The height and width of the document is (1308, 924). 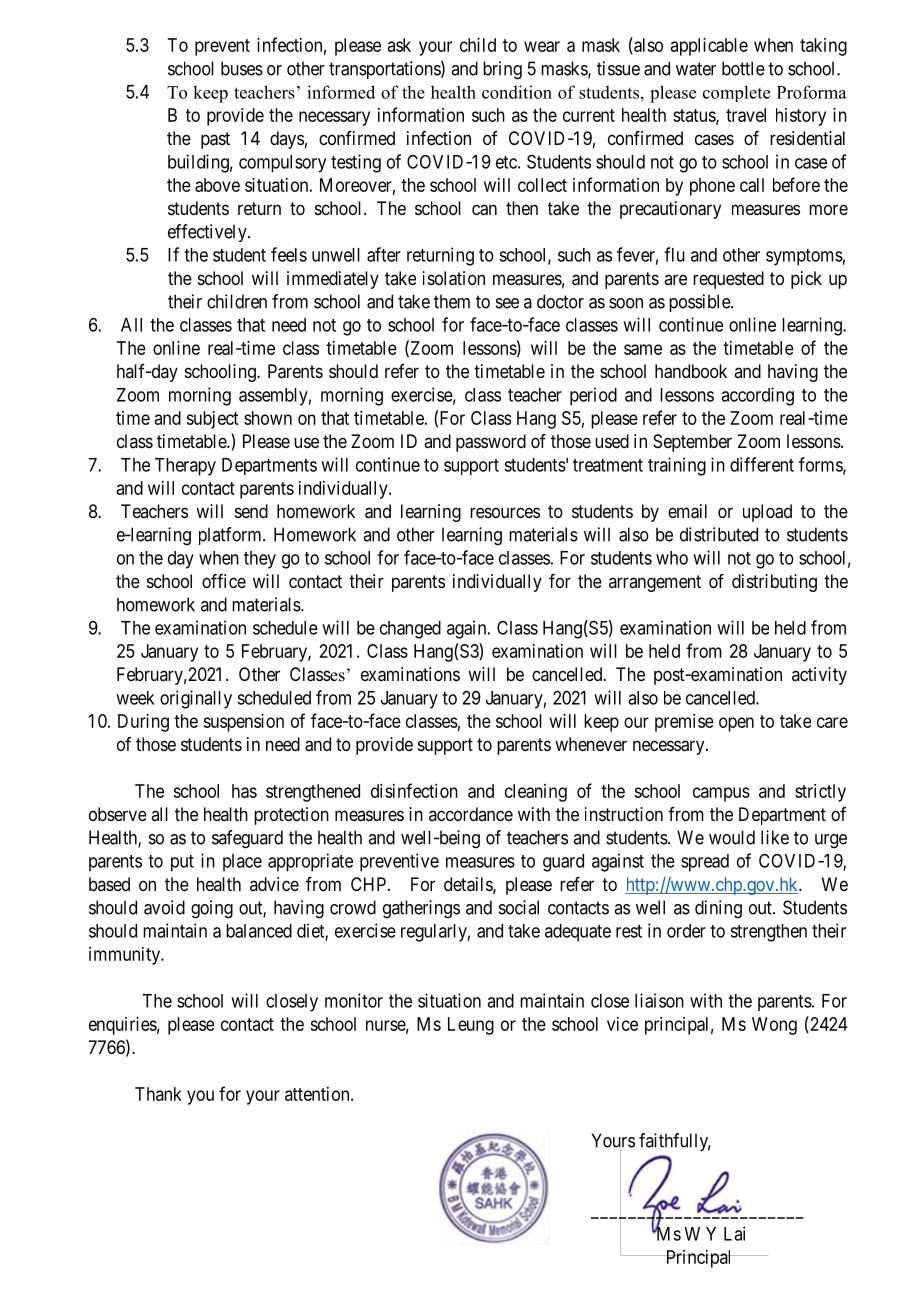 What do you see at coordinates (242, 68) in the document?
I see `buses` at bounding box center [242, 68].
